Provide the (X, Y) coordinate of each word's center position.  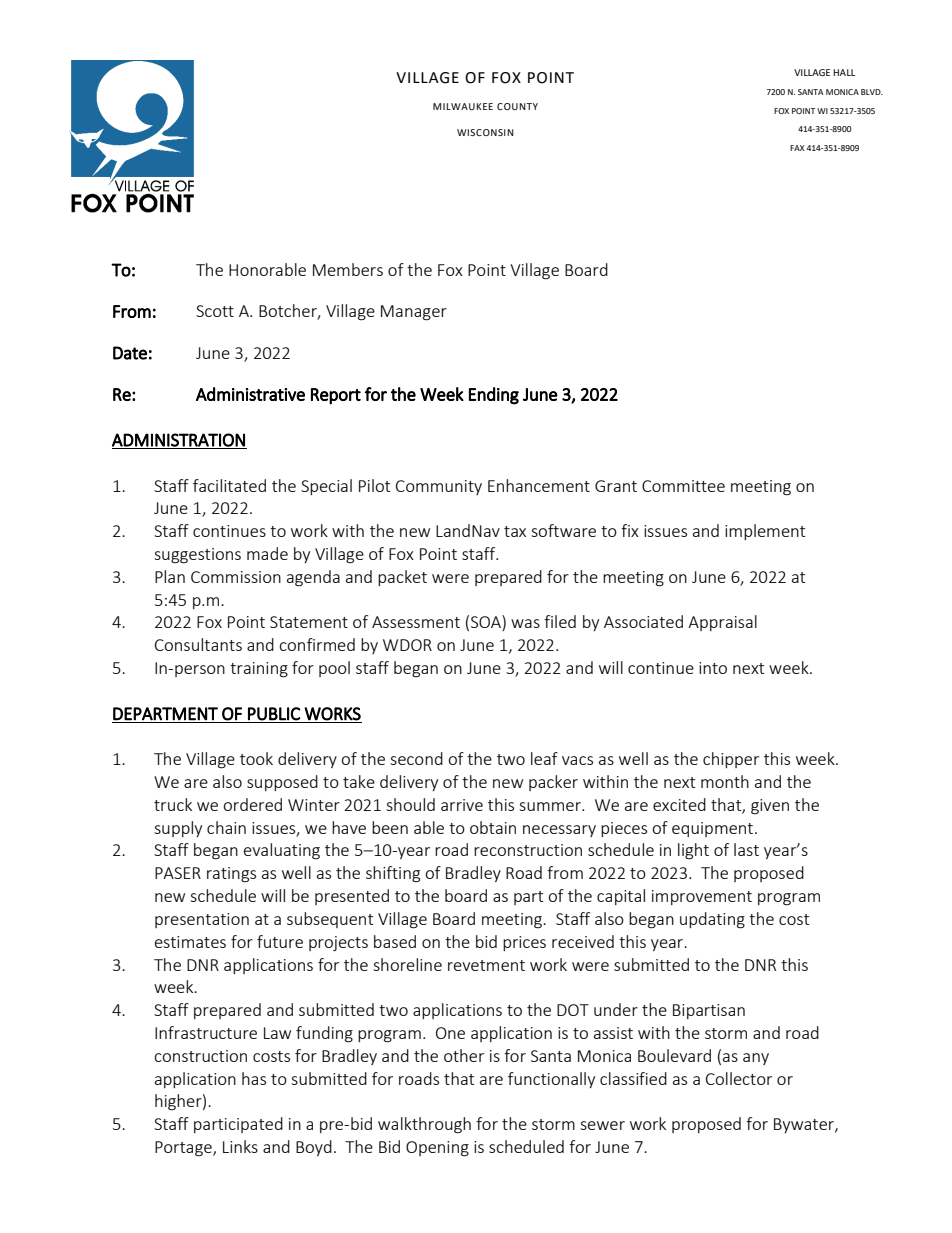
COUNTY (517, 106)
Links (240, 1146)
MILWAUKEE (463, 106)
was (525, 623)
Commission (236, 577)
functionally (551, 1080)
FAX (797, 148)
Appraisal (722, 623)
